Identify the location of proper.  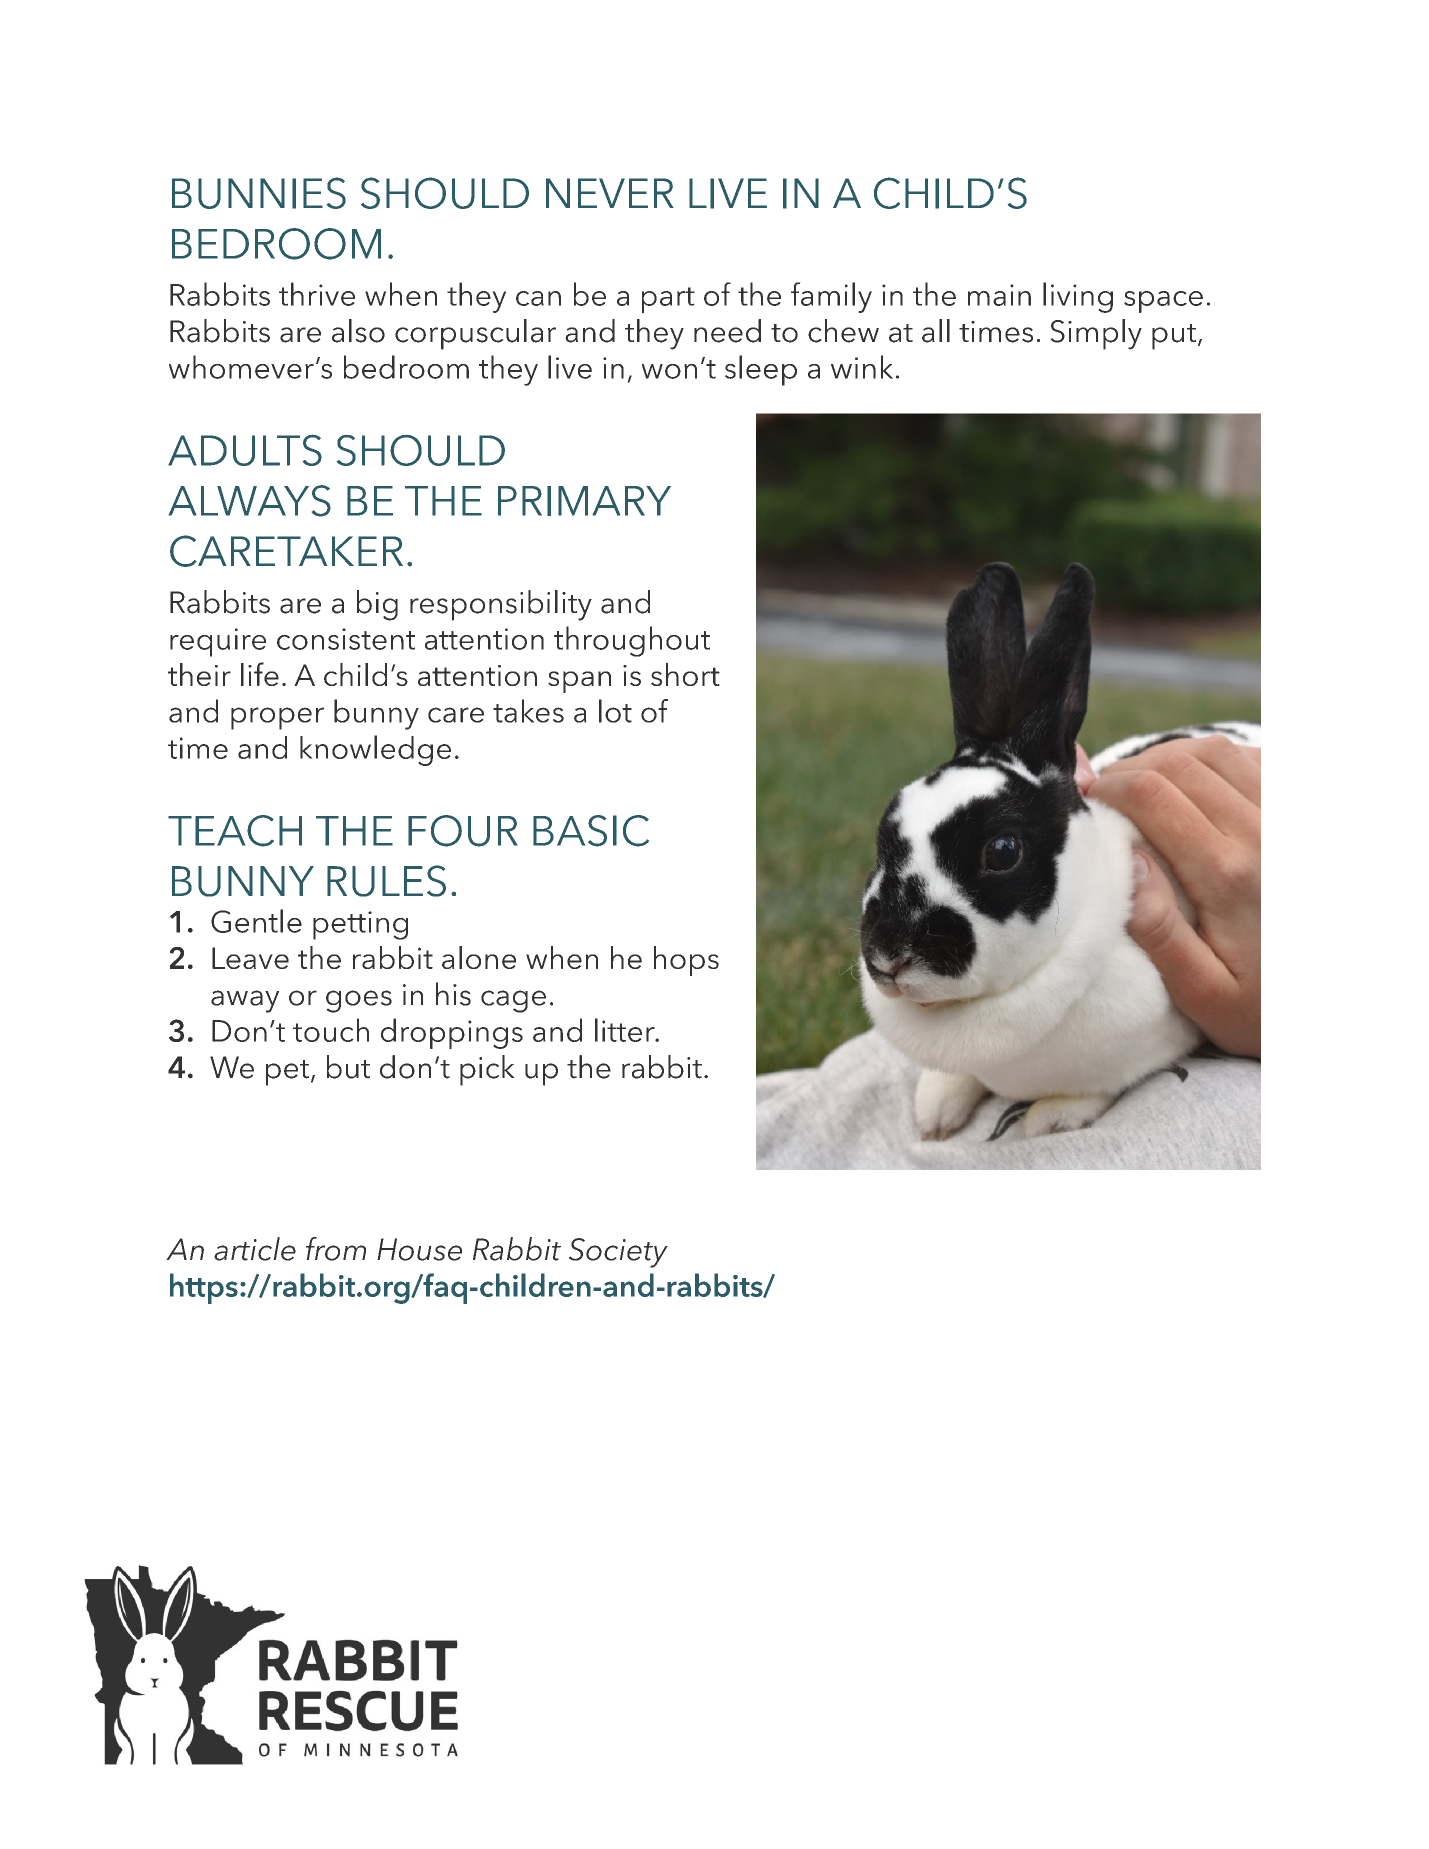
(277, 718).
